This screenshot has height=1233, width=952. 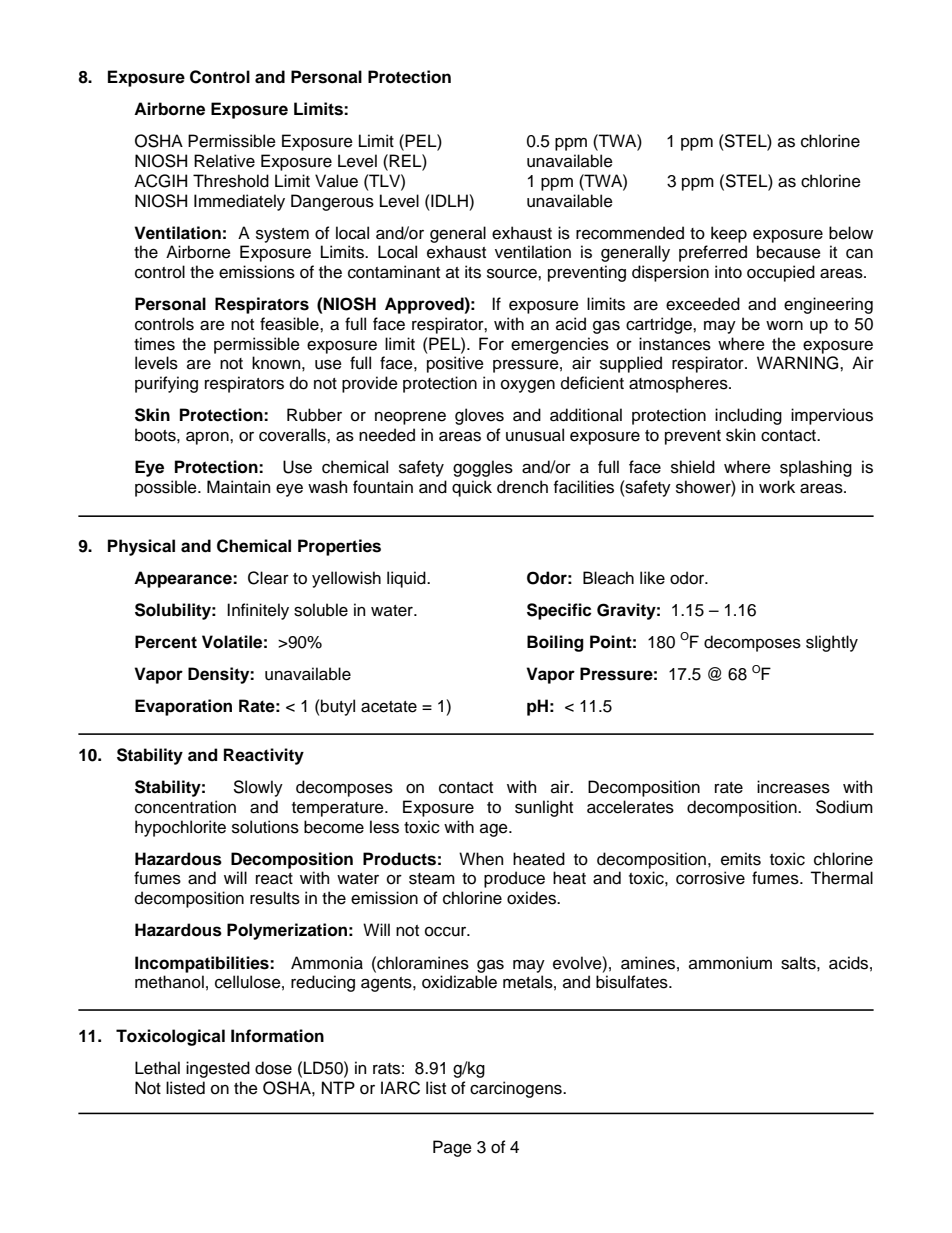 I want to click on coveralls, so click(x=293, y=435).
